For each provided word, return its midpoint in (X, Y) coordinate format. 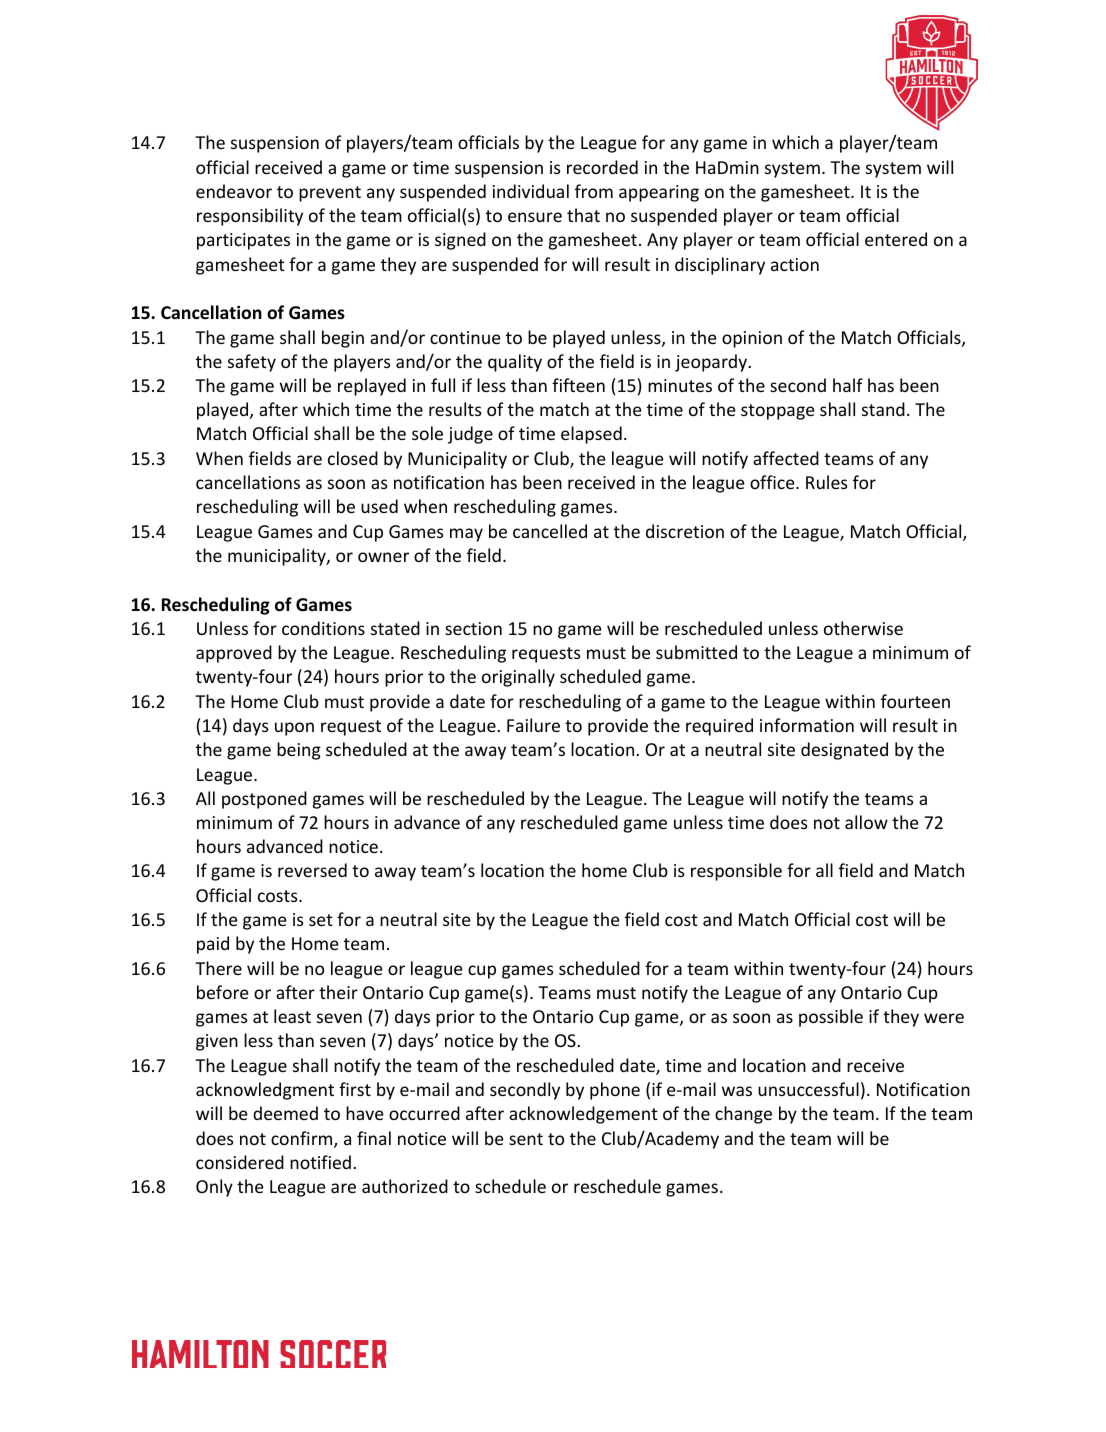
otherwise (863, 628)
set (321, 920)
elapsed (591, 435)
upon (294, 729)
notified (320, 1162)
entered (896, 239)
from (594, 191)
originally (518, 678)
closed (353, 458)
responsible (736, 872)
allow (866, 822)
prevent (330, 194)
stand (883, 409)
